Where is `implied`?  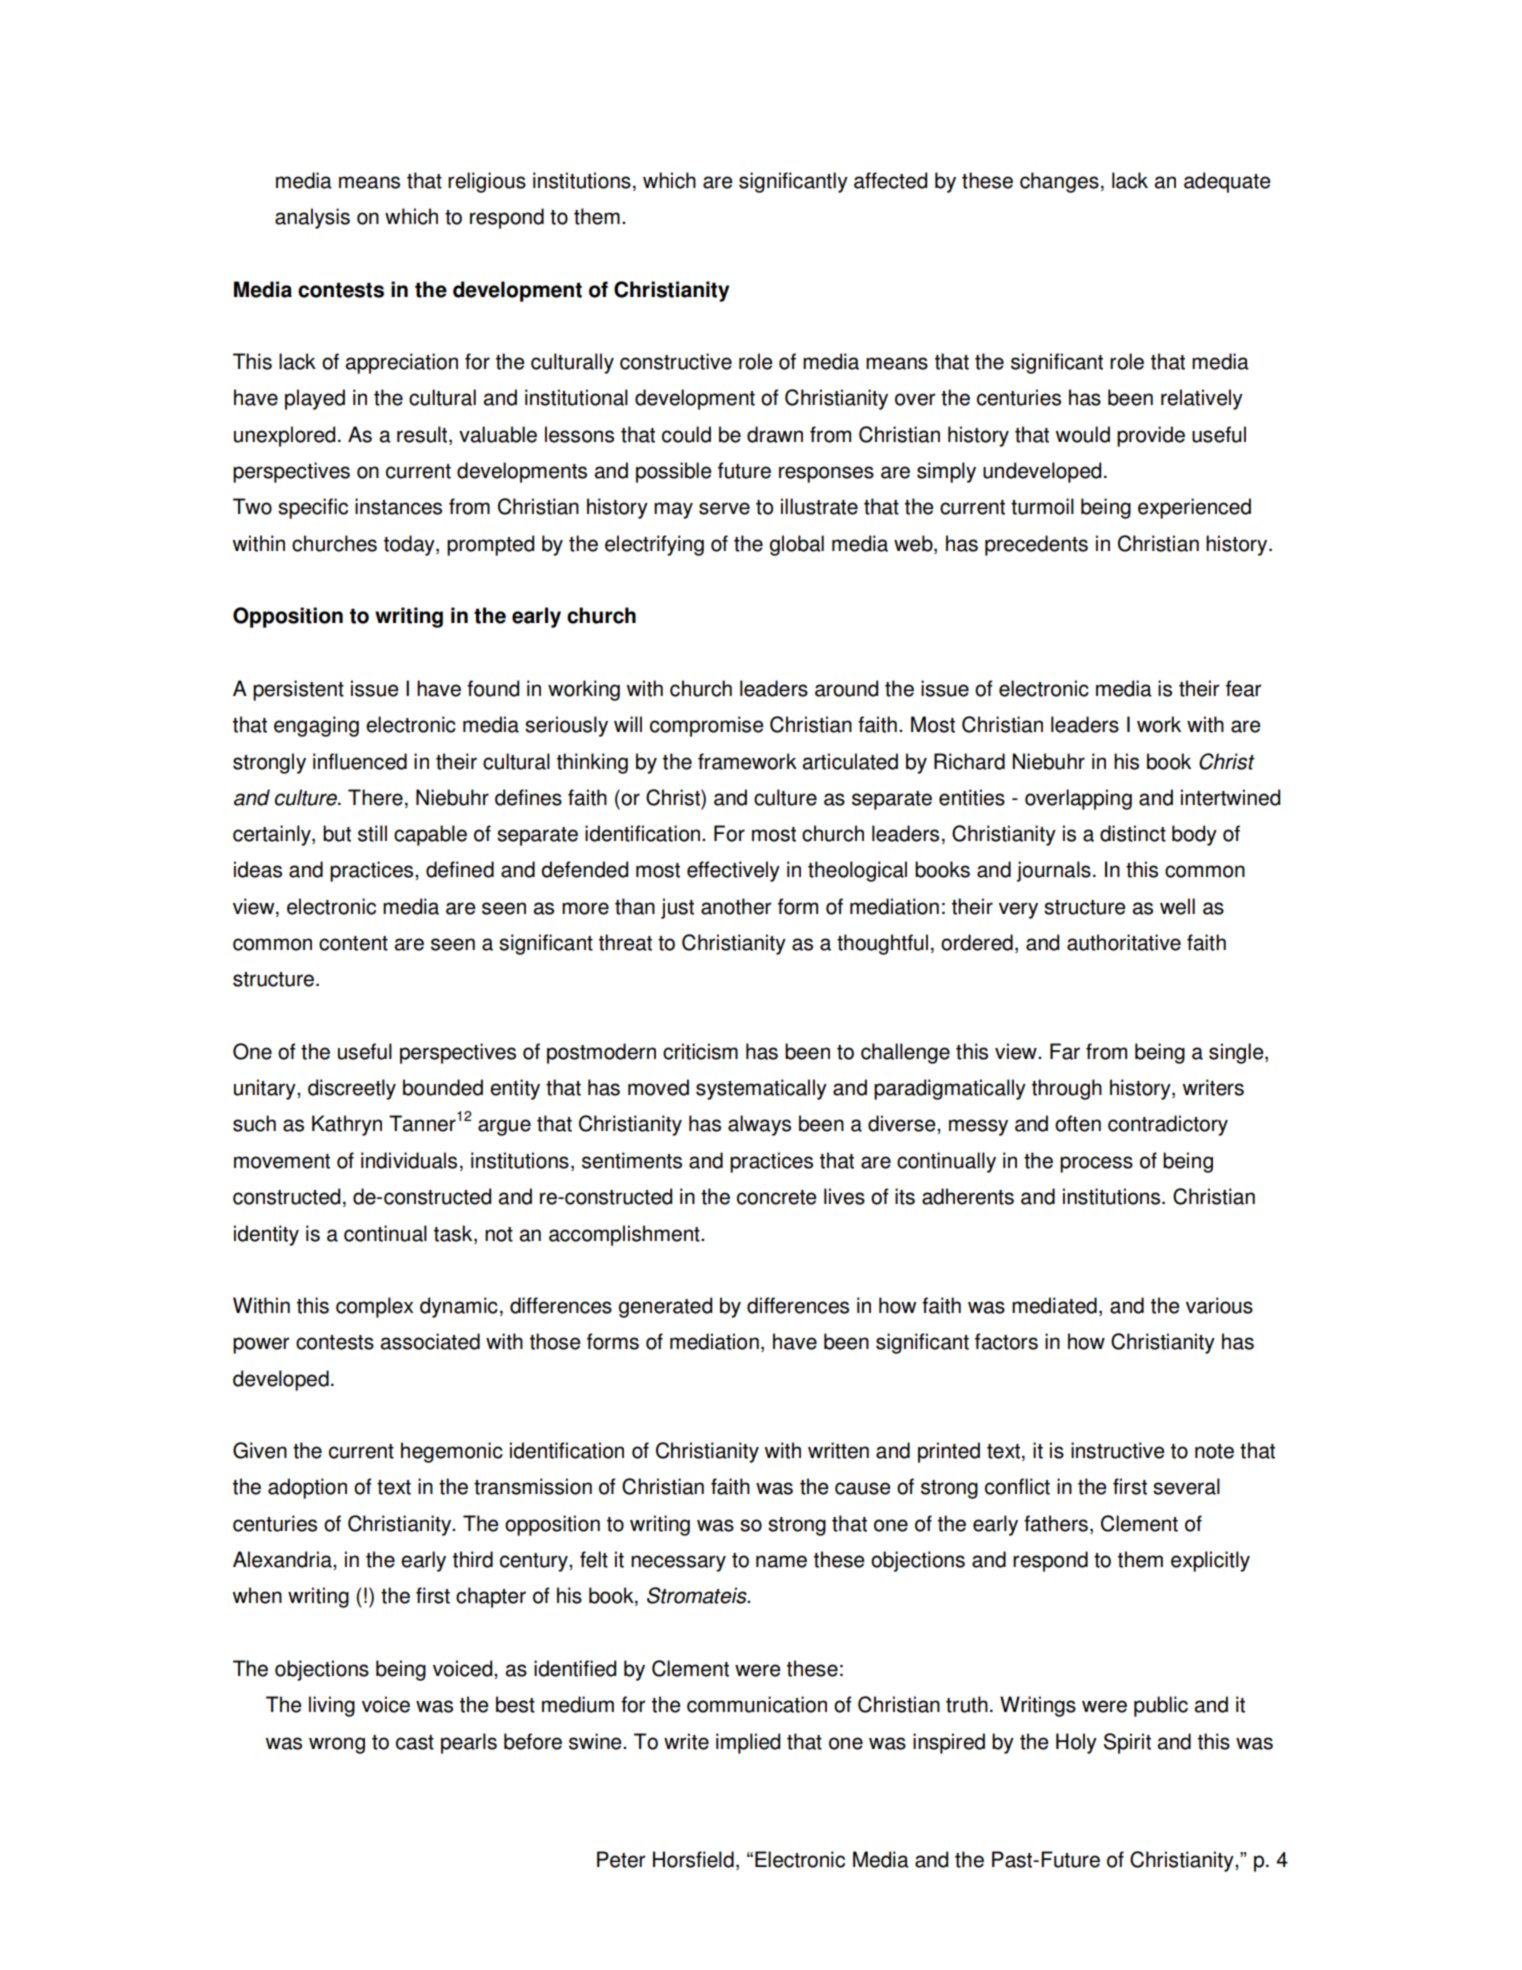 implied is located at coordinates (748, 1743).
